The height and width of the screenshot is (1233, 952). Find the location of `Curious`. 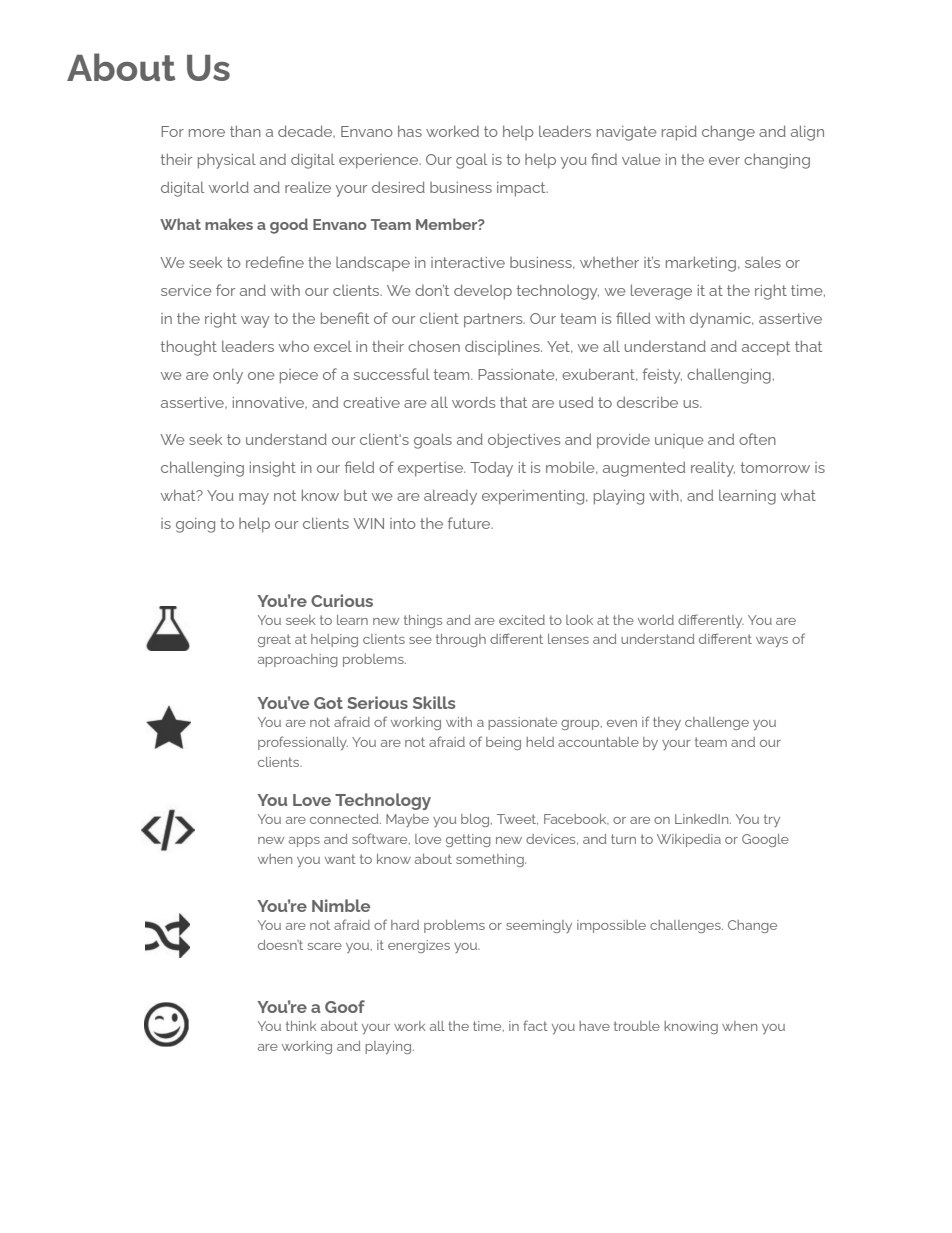

Curious is located at coordinates (342, 600).
